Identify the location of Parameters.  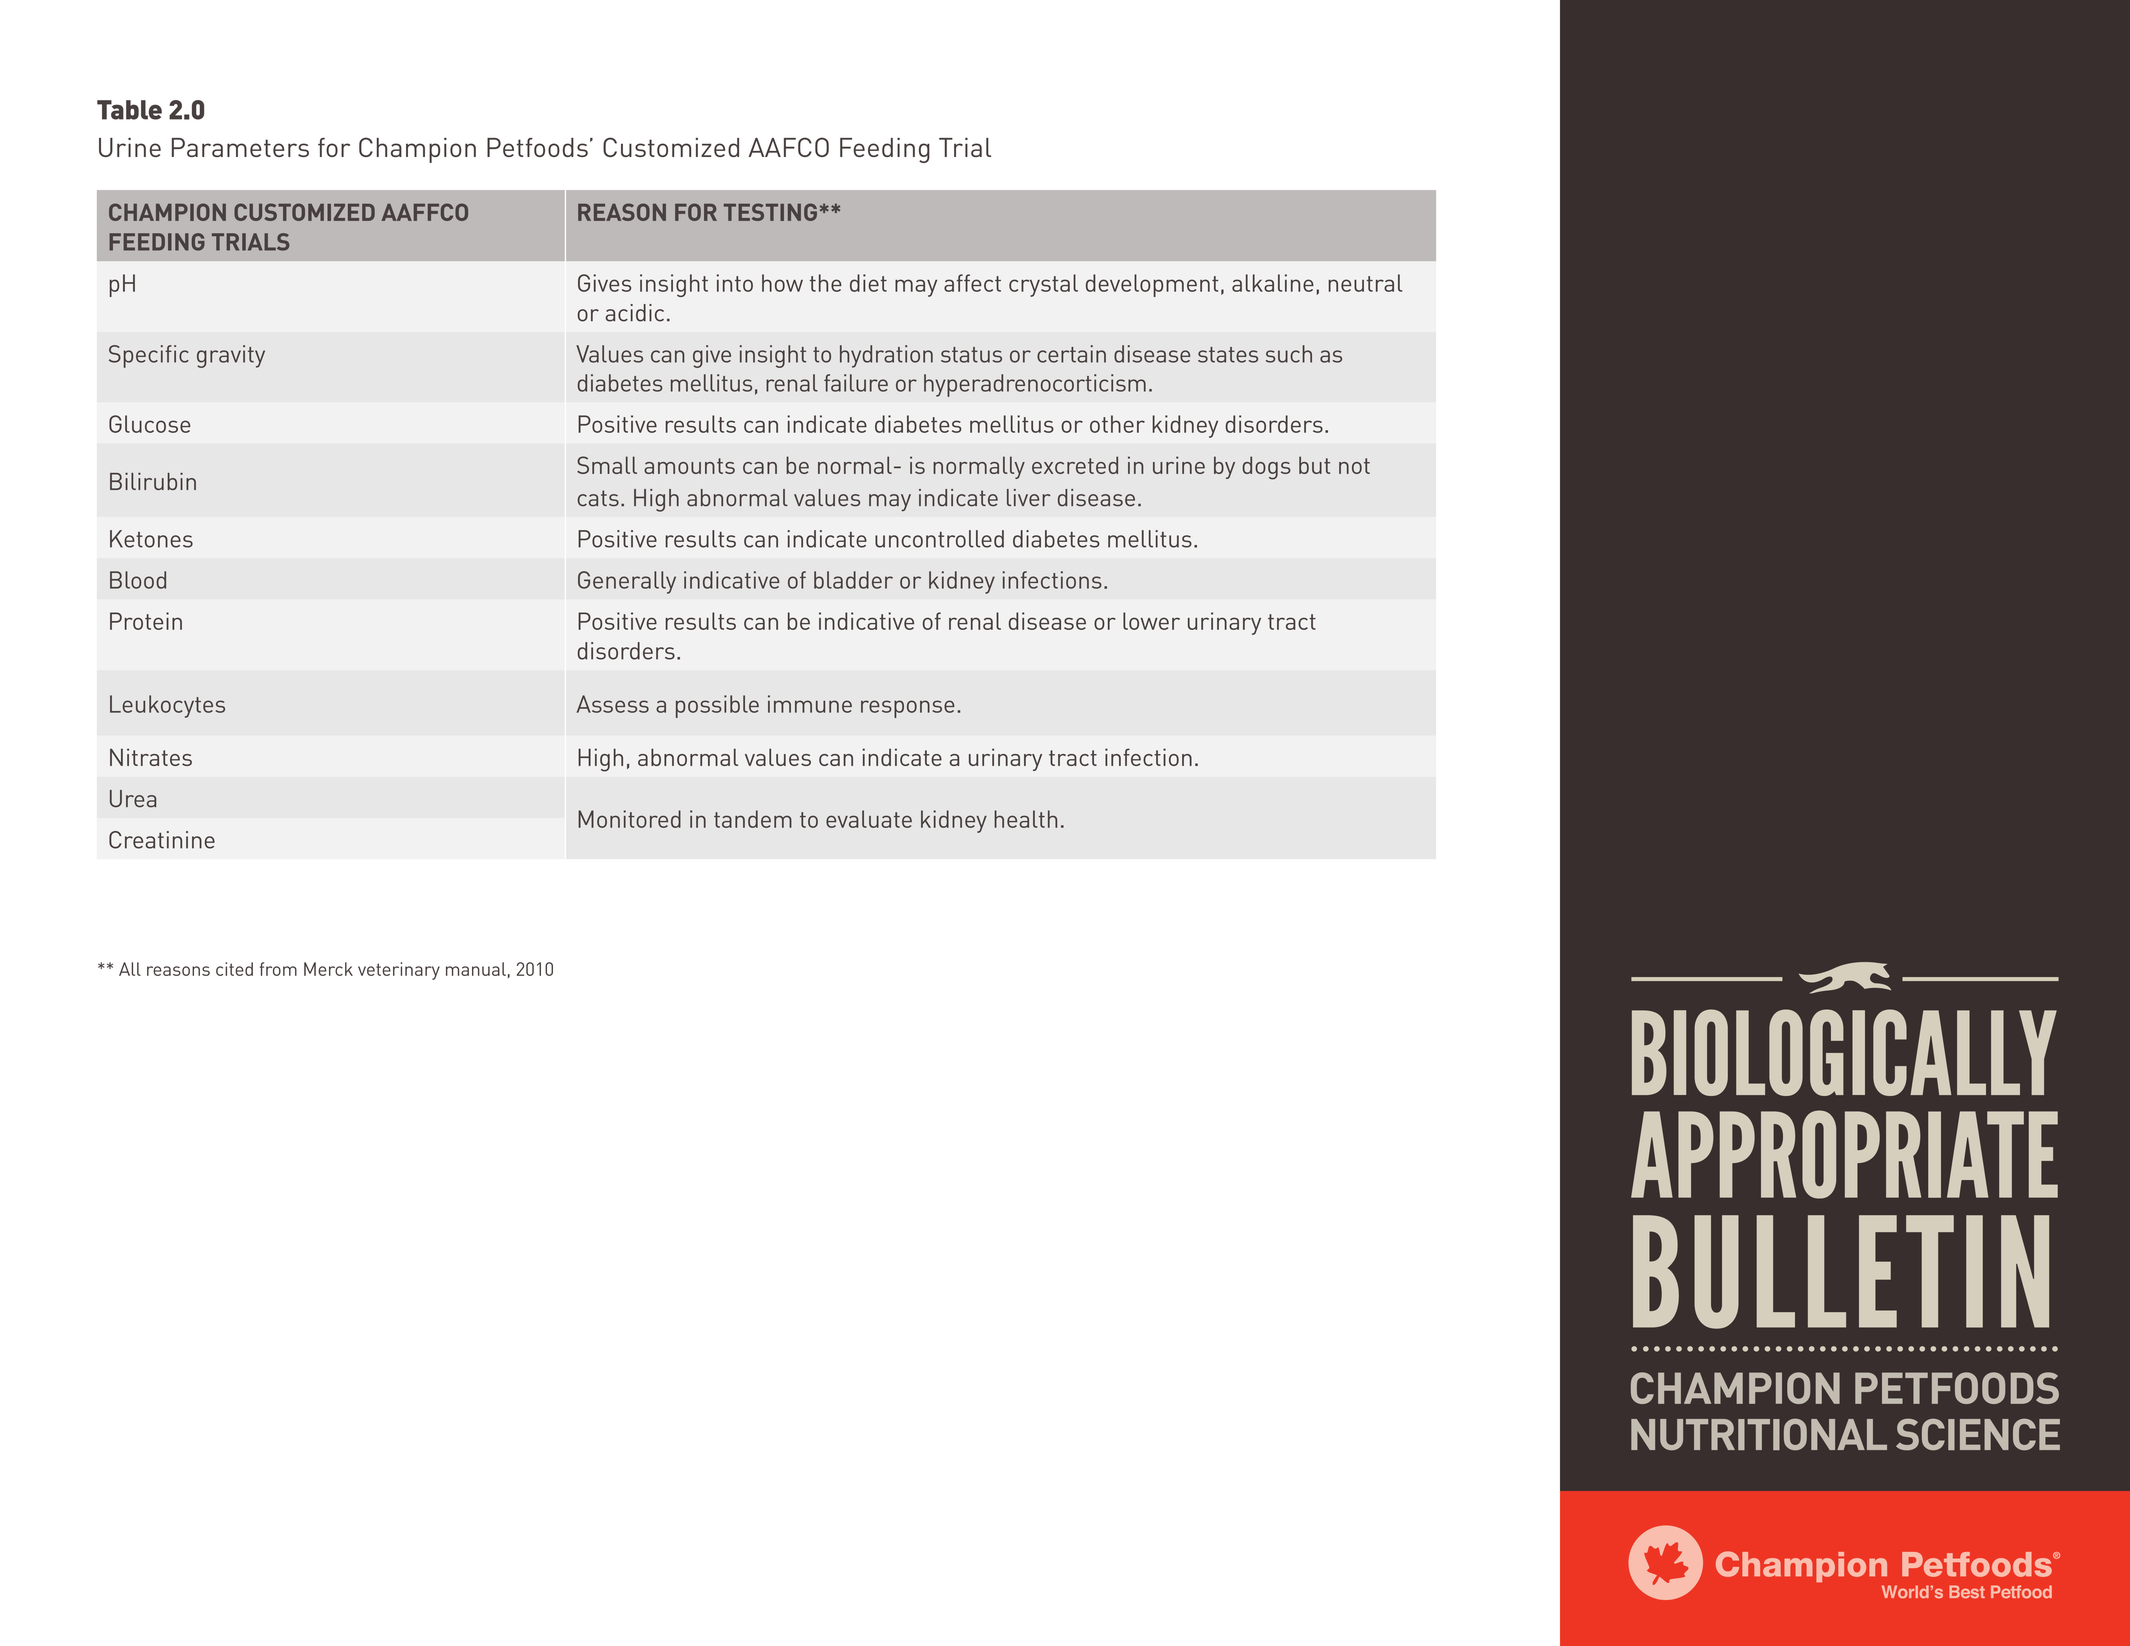
(240, 147).
